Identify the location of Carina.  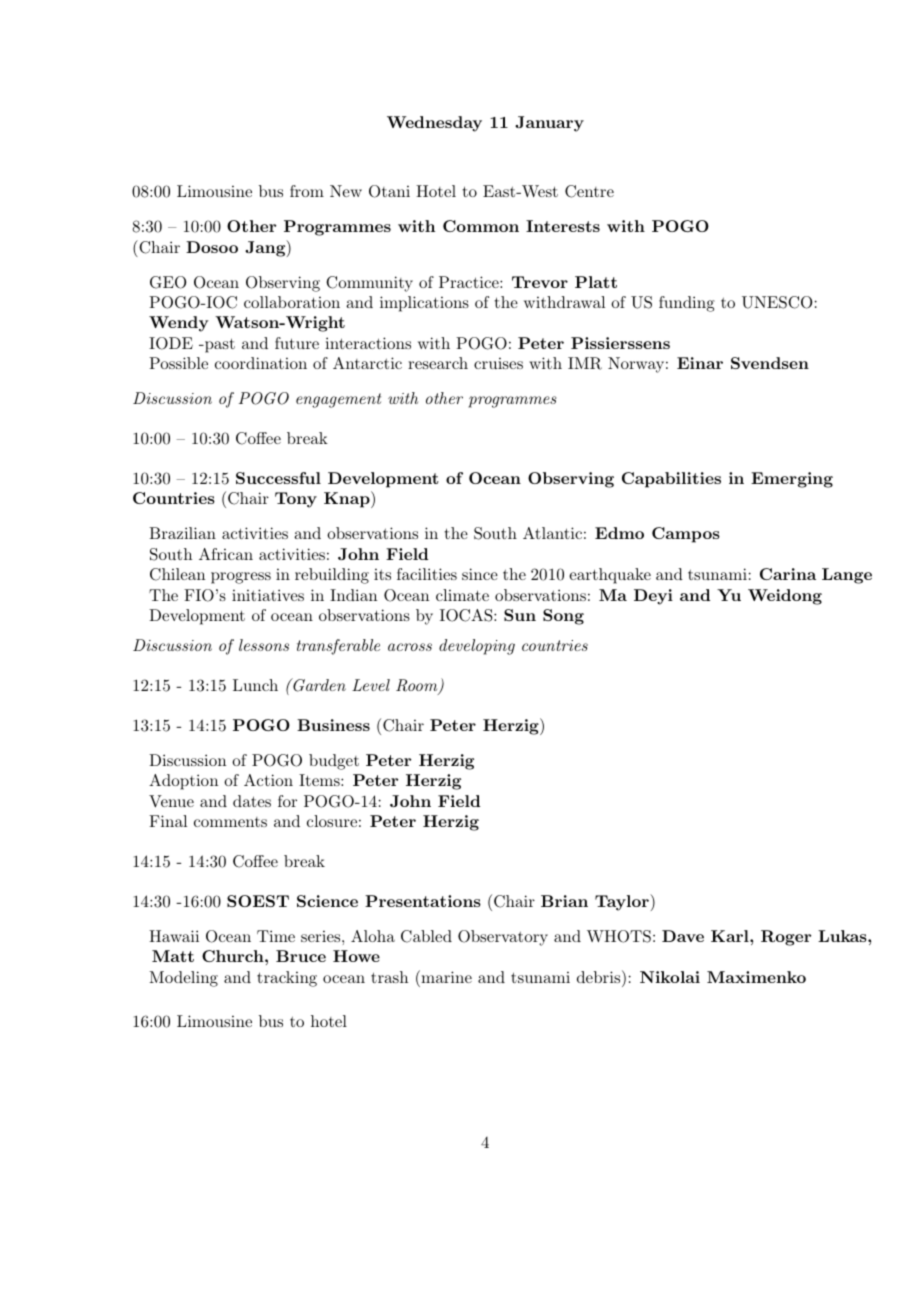
(788, 574).
